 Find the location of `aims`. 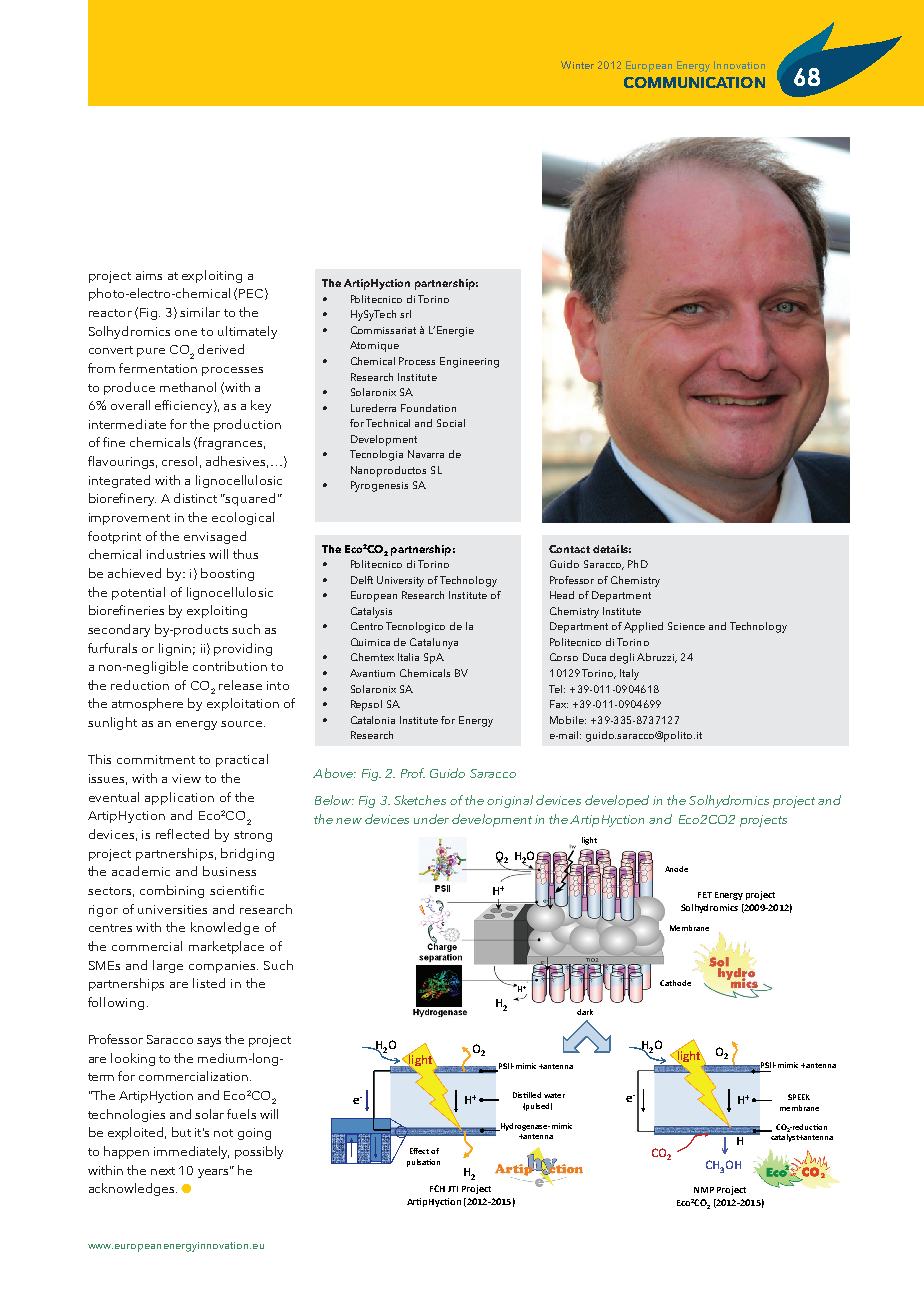

aims is located at coordinates (149, 275).
